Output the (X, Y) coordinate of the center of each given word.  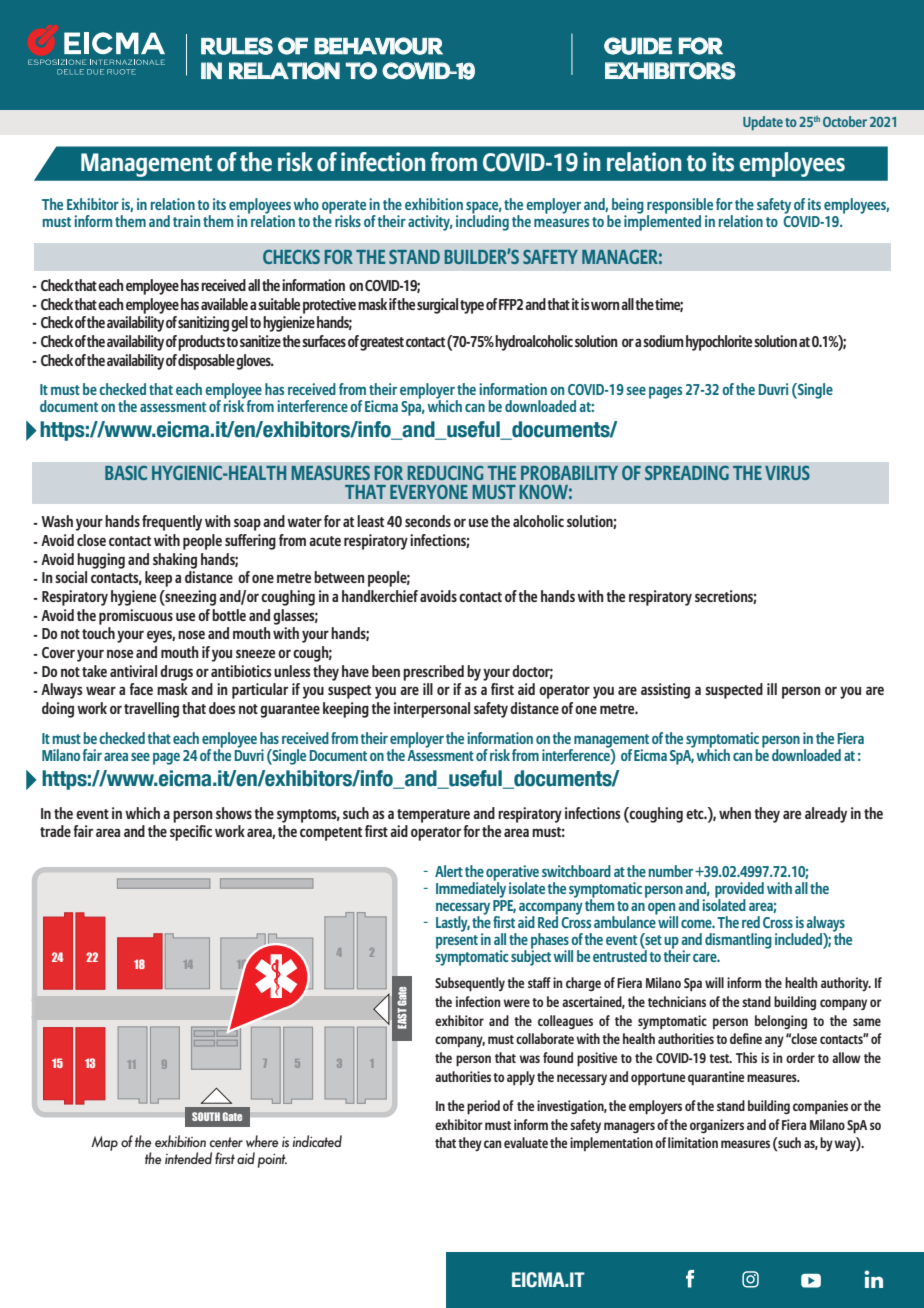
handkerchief (380, 596)
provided (739, 891)
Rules (237, 46)
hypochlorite (719, 343)
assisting (665, 691)
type (472, 307)
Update (763, 123)
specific (191, 833)
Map (104, 1143)
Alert (449, 871)
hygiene (133, 598)
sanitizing (203, 324)
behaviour (378, 46)
